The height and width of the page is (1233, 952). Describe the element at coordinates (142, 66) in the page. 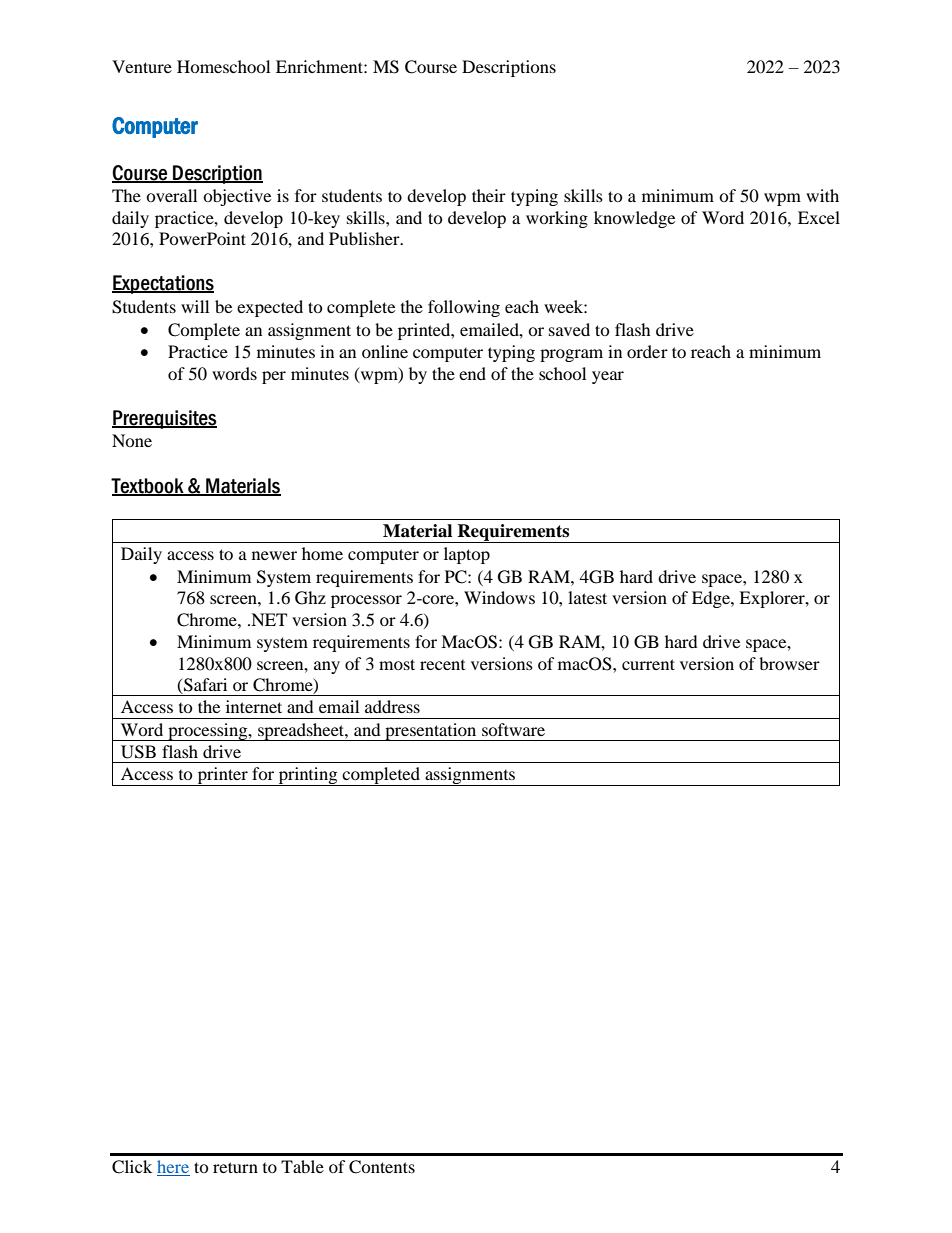

I see `Venture` at that location.
